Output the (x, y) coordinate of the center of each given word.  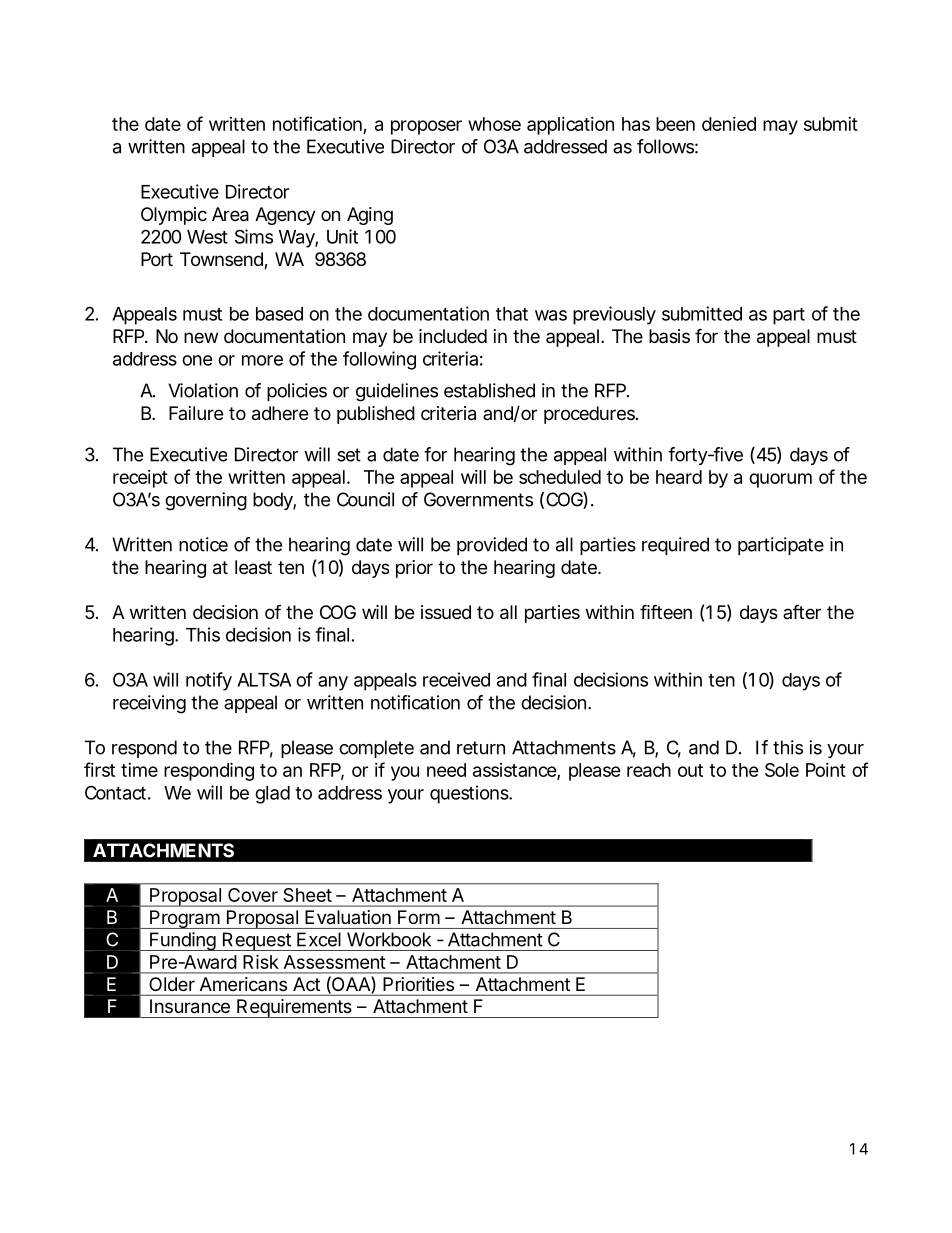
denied (729, 124)
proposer (426, 127)
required (675, 546)
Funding (182, 941)
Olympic (174, 216)
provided (492, 546)
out (690, 770)
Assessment (335, 962)
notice (203, 544)
